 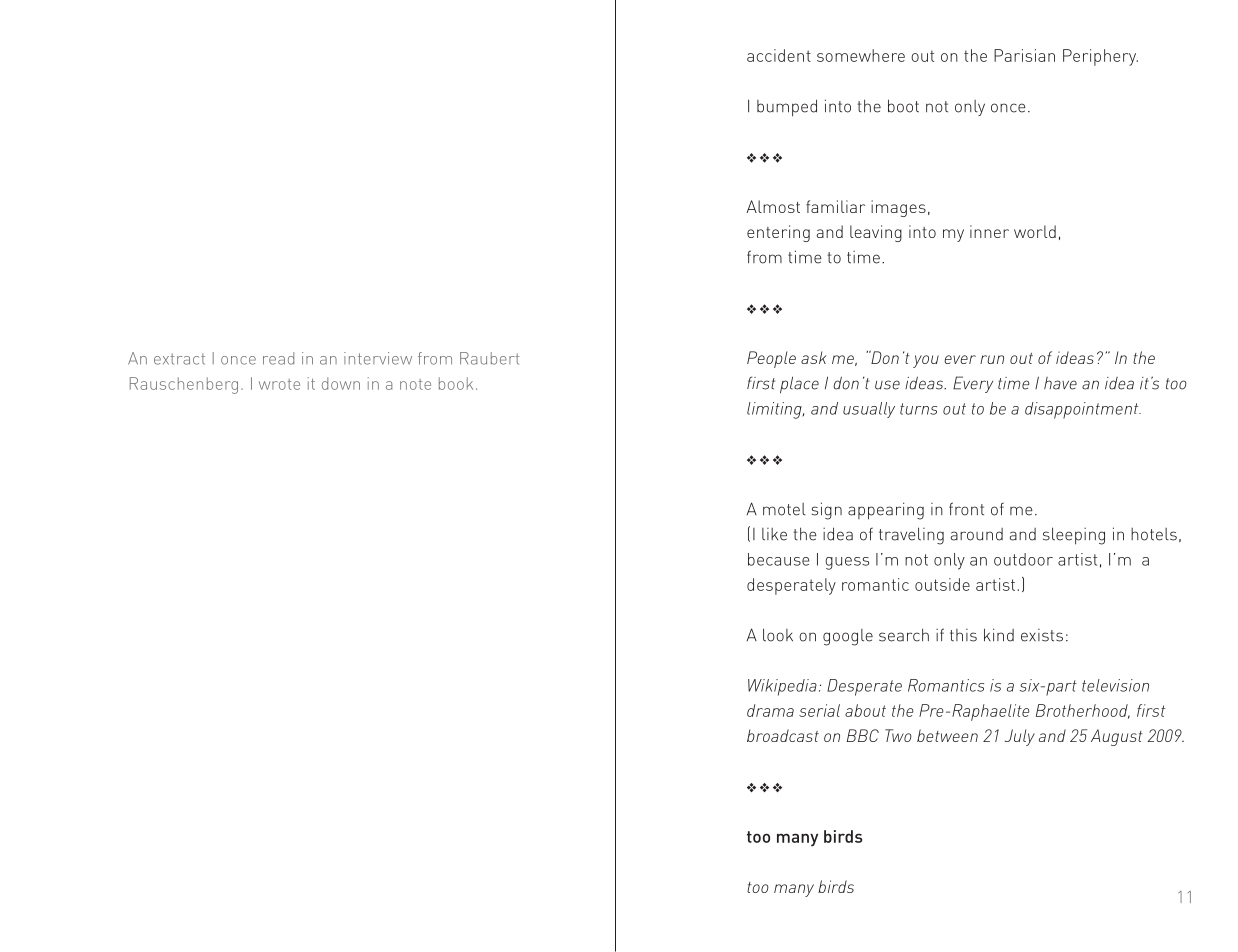 I want to click on wrote, so click(x=279, y=384).
